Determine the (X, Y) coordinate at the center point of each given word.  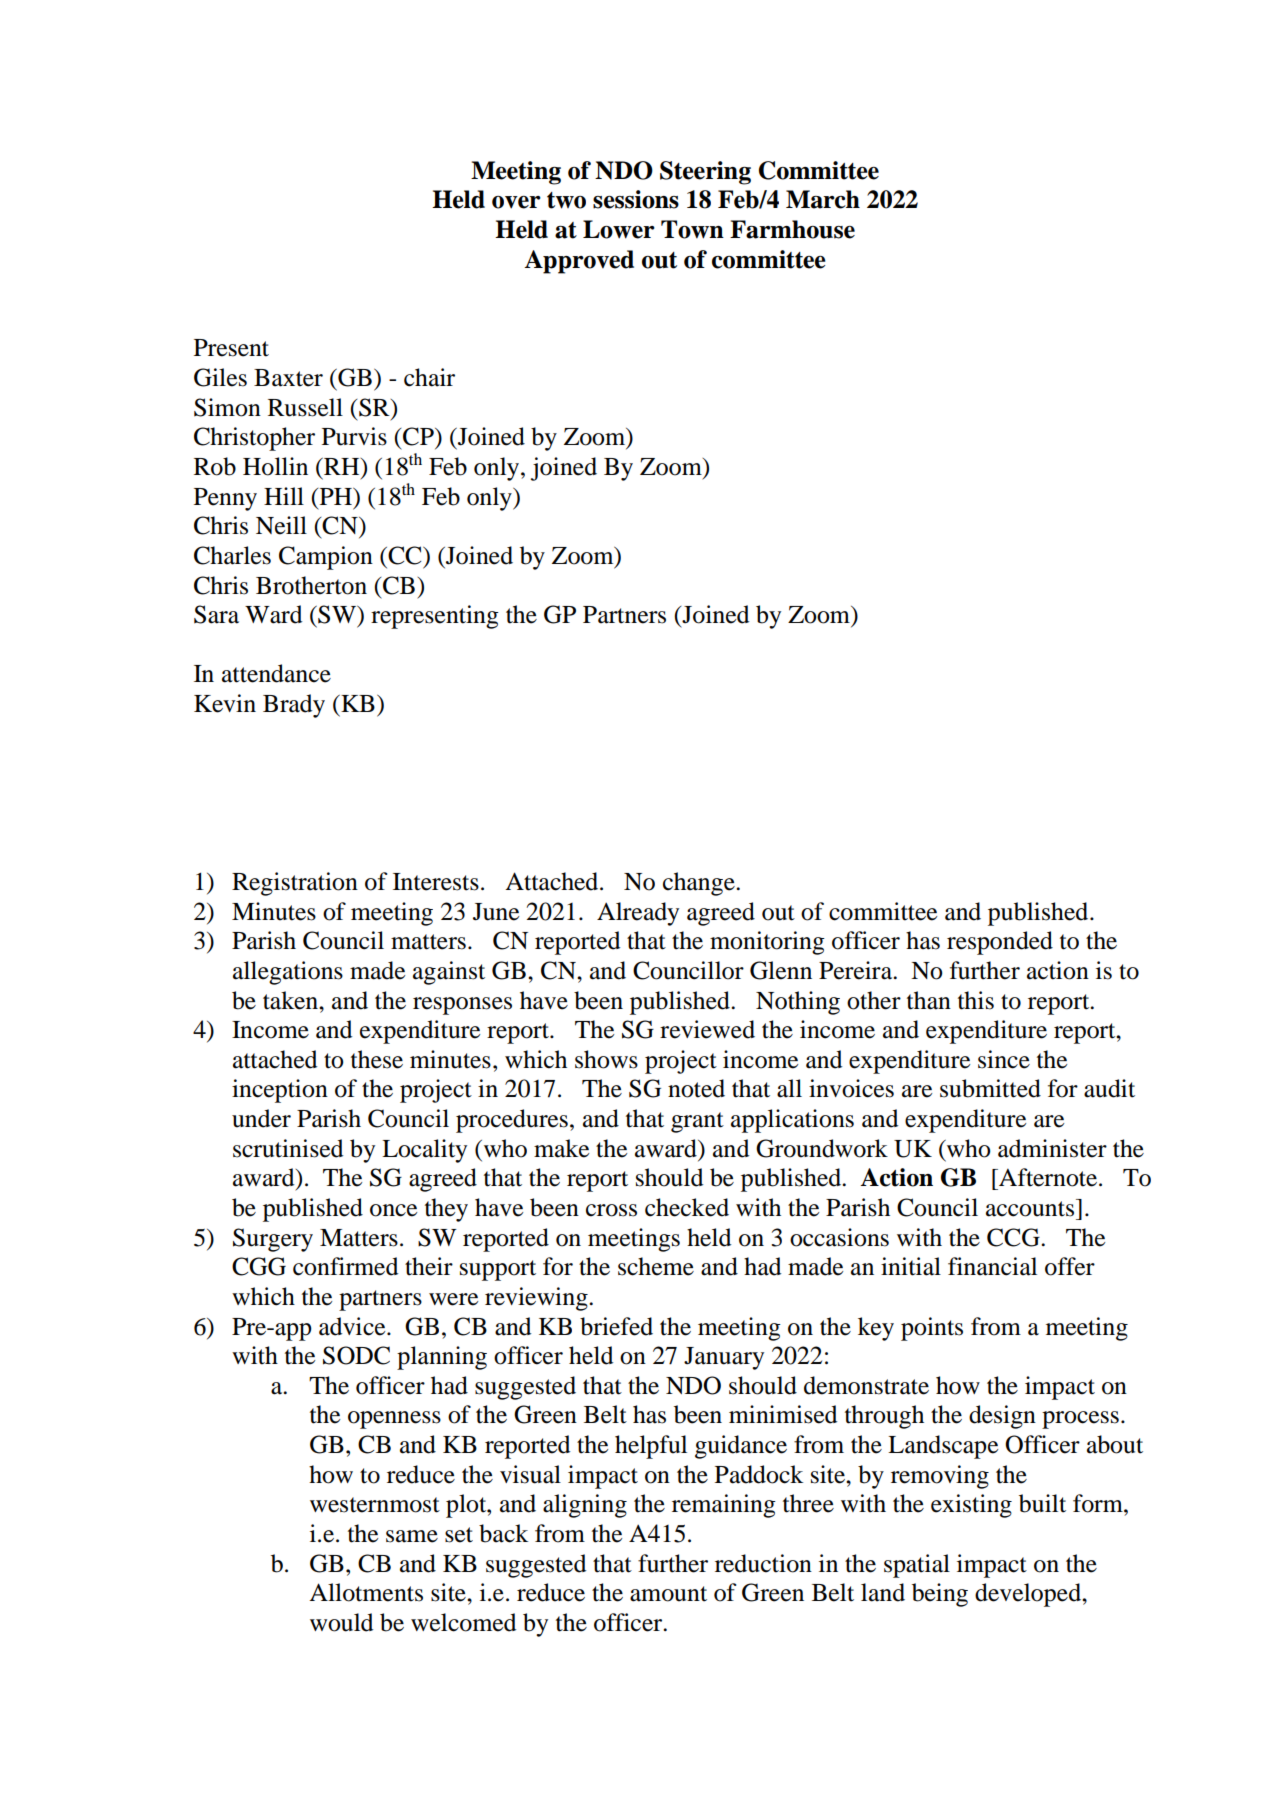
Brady (294, 706)
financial (992, 1266)
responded (1000, 943)
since (1004, 1059)
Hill (284, 496)
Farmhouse (792, 229)
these (377, 1059)
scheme (656, 1266)
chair (429, 377)
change (700, 884)
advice (353, 1326)
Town (692, 229)
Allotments (366, 1592)
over (516, 202)
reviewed (707, 1029)
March (823, 199)
